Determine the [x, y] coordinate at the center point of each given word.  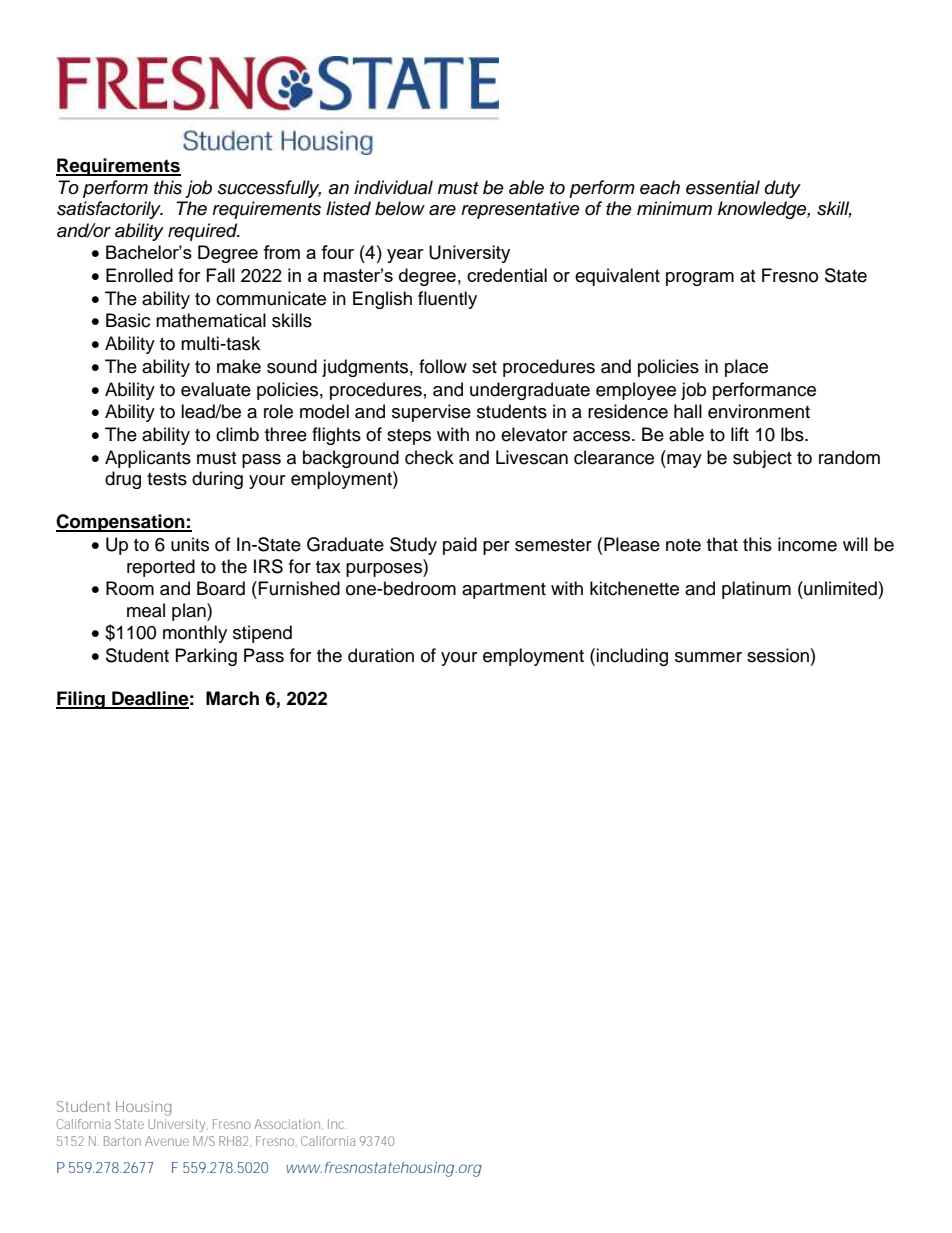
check [429, 457]
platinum [756, 590]
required [204, 232]
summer [708, 657]
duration [381, 655]
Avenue [167, 1141]
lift [740, 434]
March [232, 698]
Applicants [148, 459]
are [442, 210]
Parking [206, 657]
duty [783, 189]
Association [288, 1124]
